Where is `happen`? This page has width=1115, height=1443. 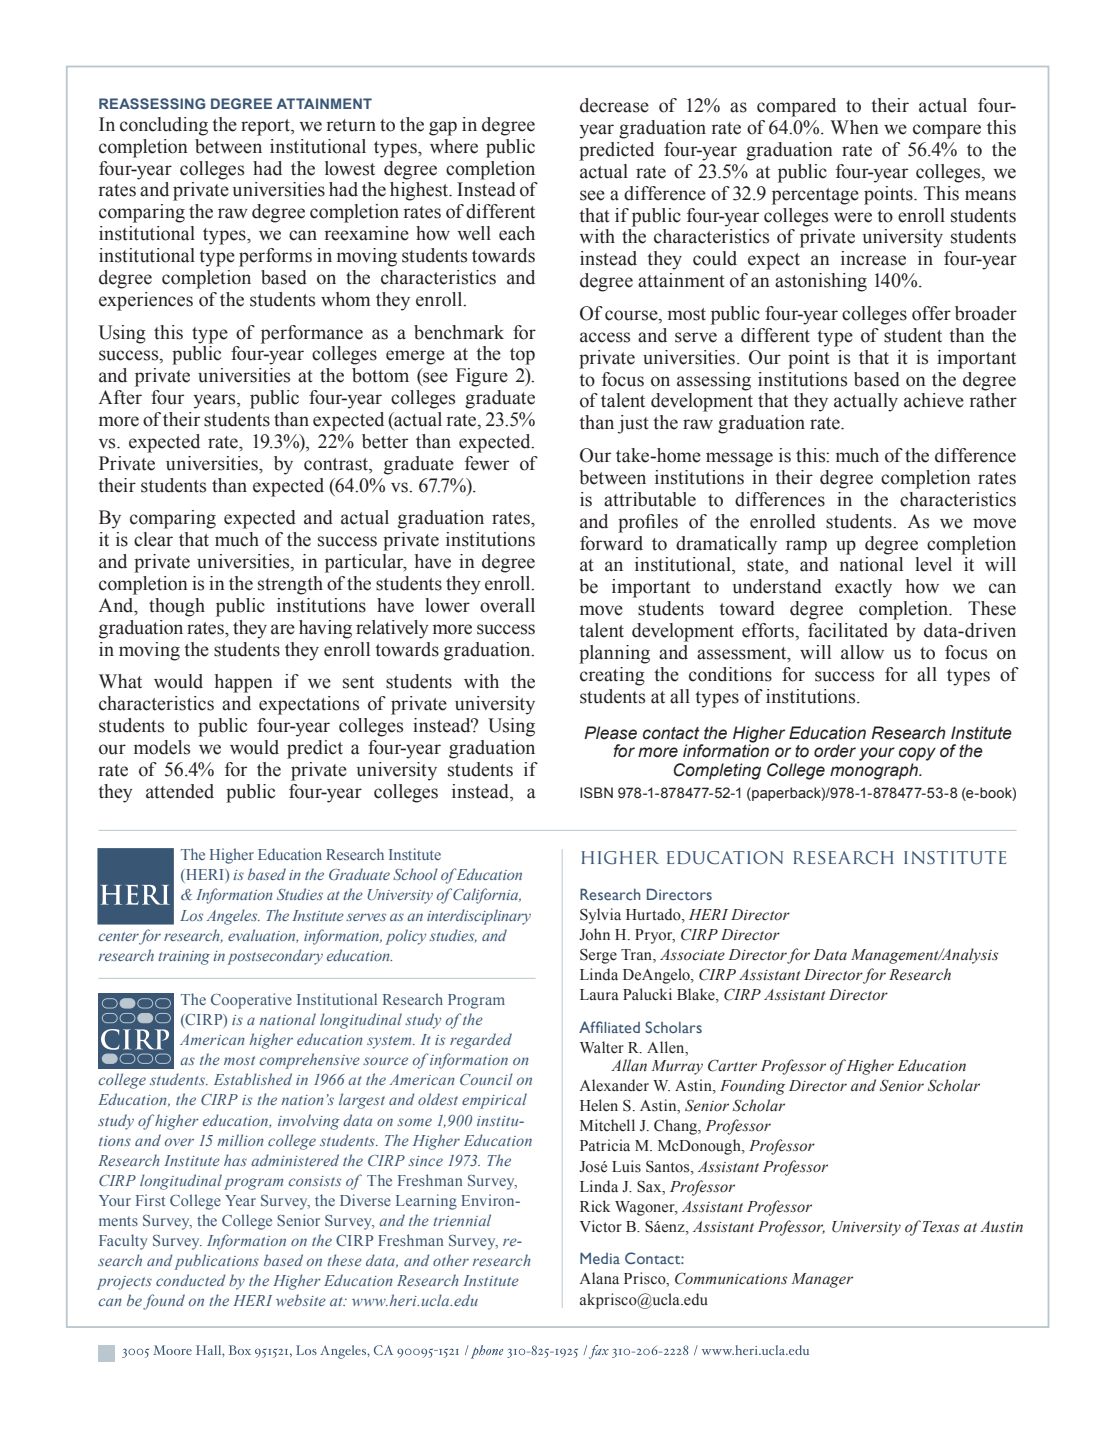 happen is located at coordinates (244, 683).
